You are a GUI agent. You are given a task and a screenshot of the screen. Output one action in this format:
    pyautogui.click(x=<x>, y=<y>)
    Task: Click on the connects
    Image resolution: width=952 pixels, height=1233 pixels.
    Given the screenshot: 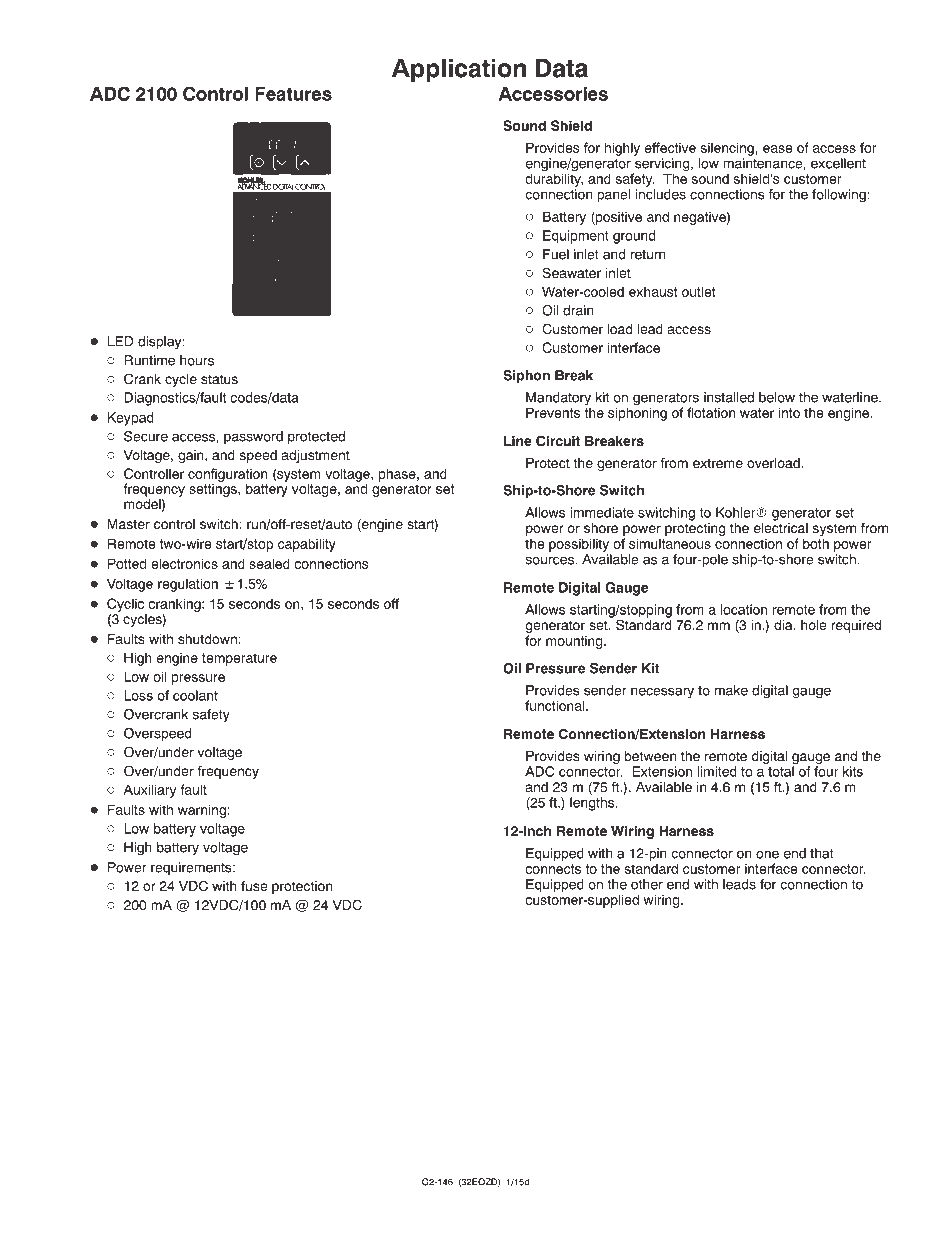 What is the action you would take?
    pyautogui.click(x=553, y=869)
